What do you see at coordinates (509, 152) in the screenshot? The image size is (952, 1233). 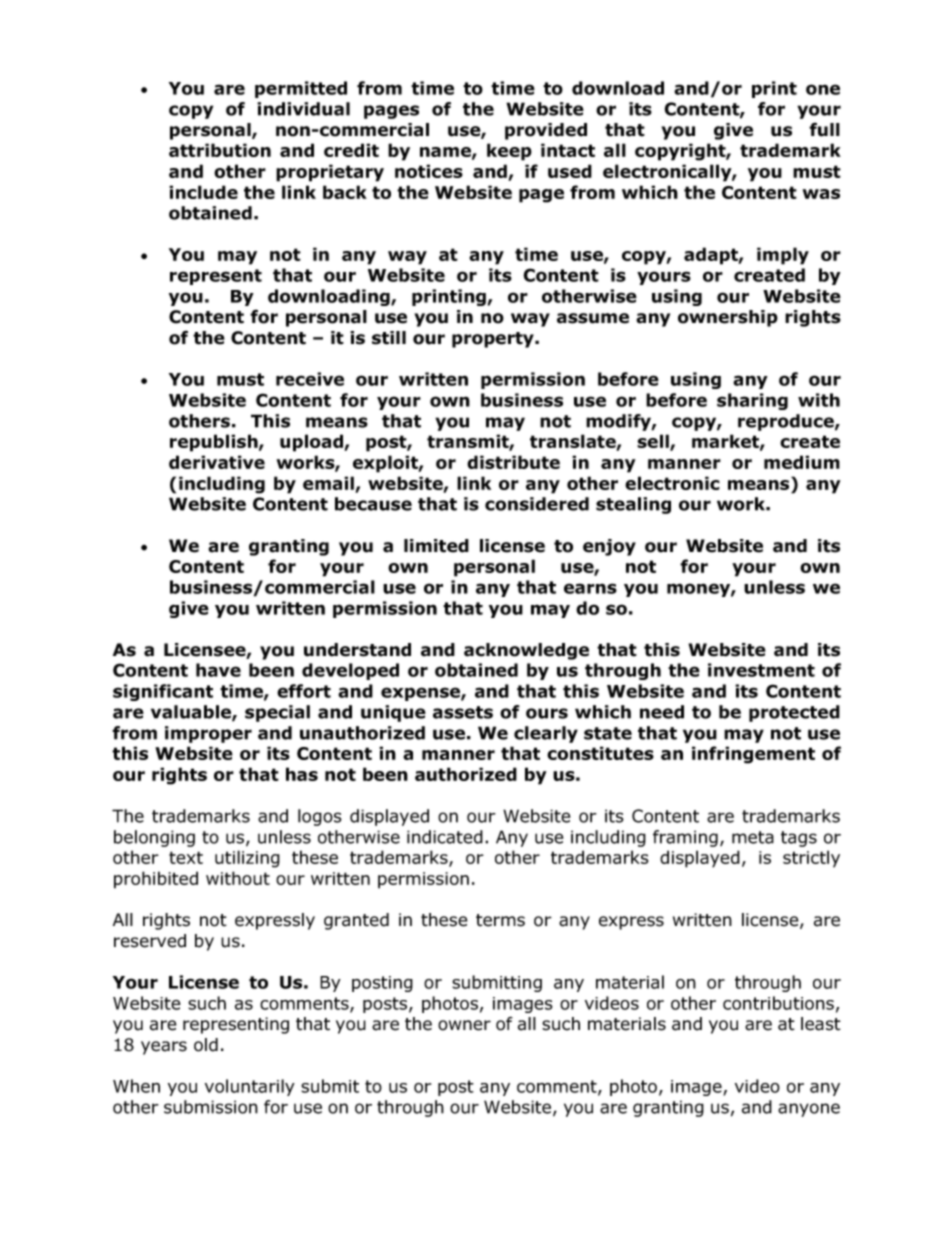 I see `keep` at bounding box center [509, 152].
